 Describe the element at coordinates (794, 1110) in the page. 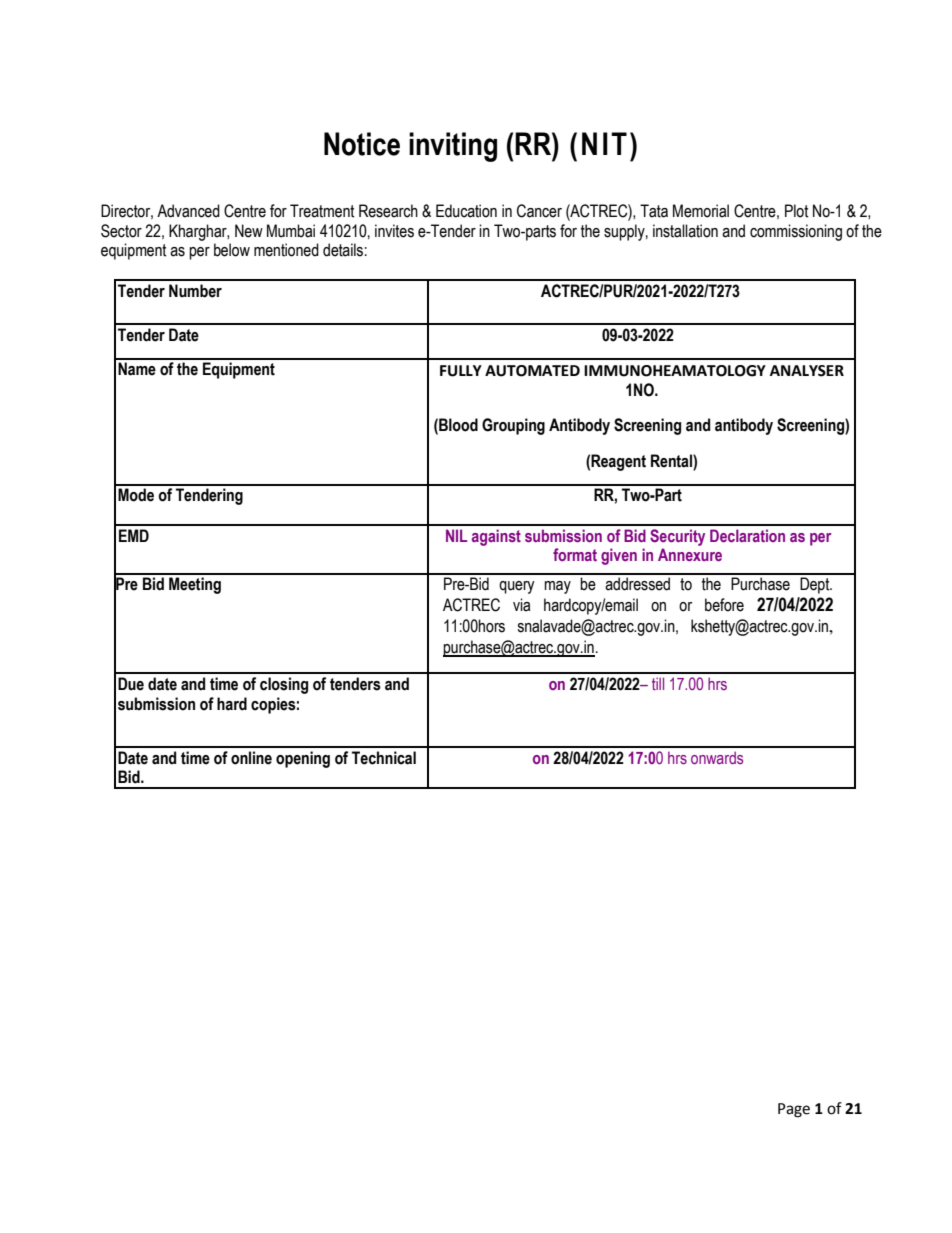

I see `Page` at that location.
